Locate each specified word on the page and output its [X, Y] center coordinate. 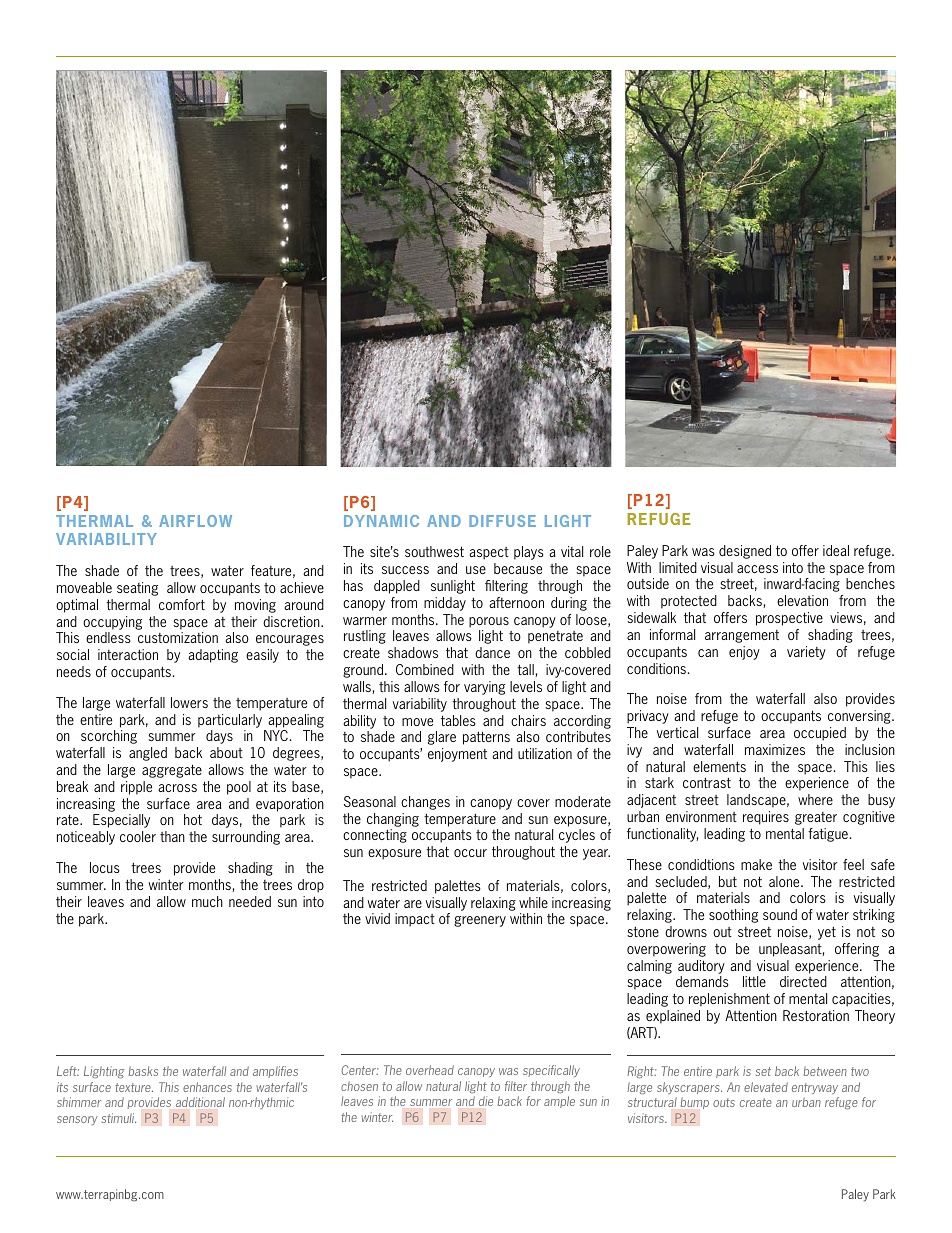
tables [458, 720]
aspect [489, 553]
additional [200, 1102]
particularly [230, 721]
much [207, 901]
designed [745, 552]
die [486, 1101]
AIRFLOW [195, 521]
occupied [820, 734]
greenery [480, 921]
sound [780, 914]
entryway [815, 1088]
